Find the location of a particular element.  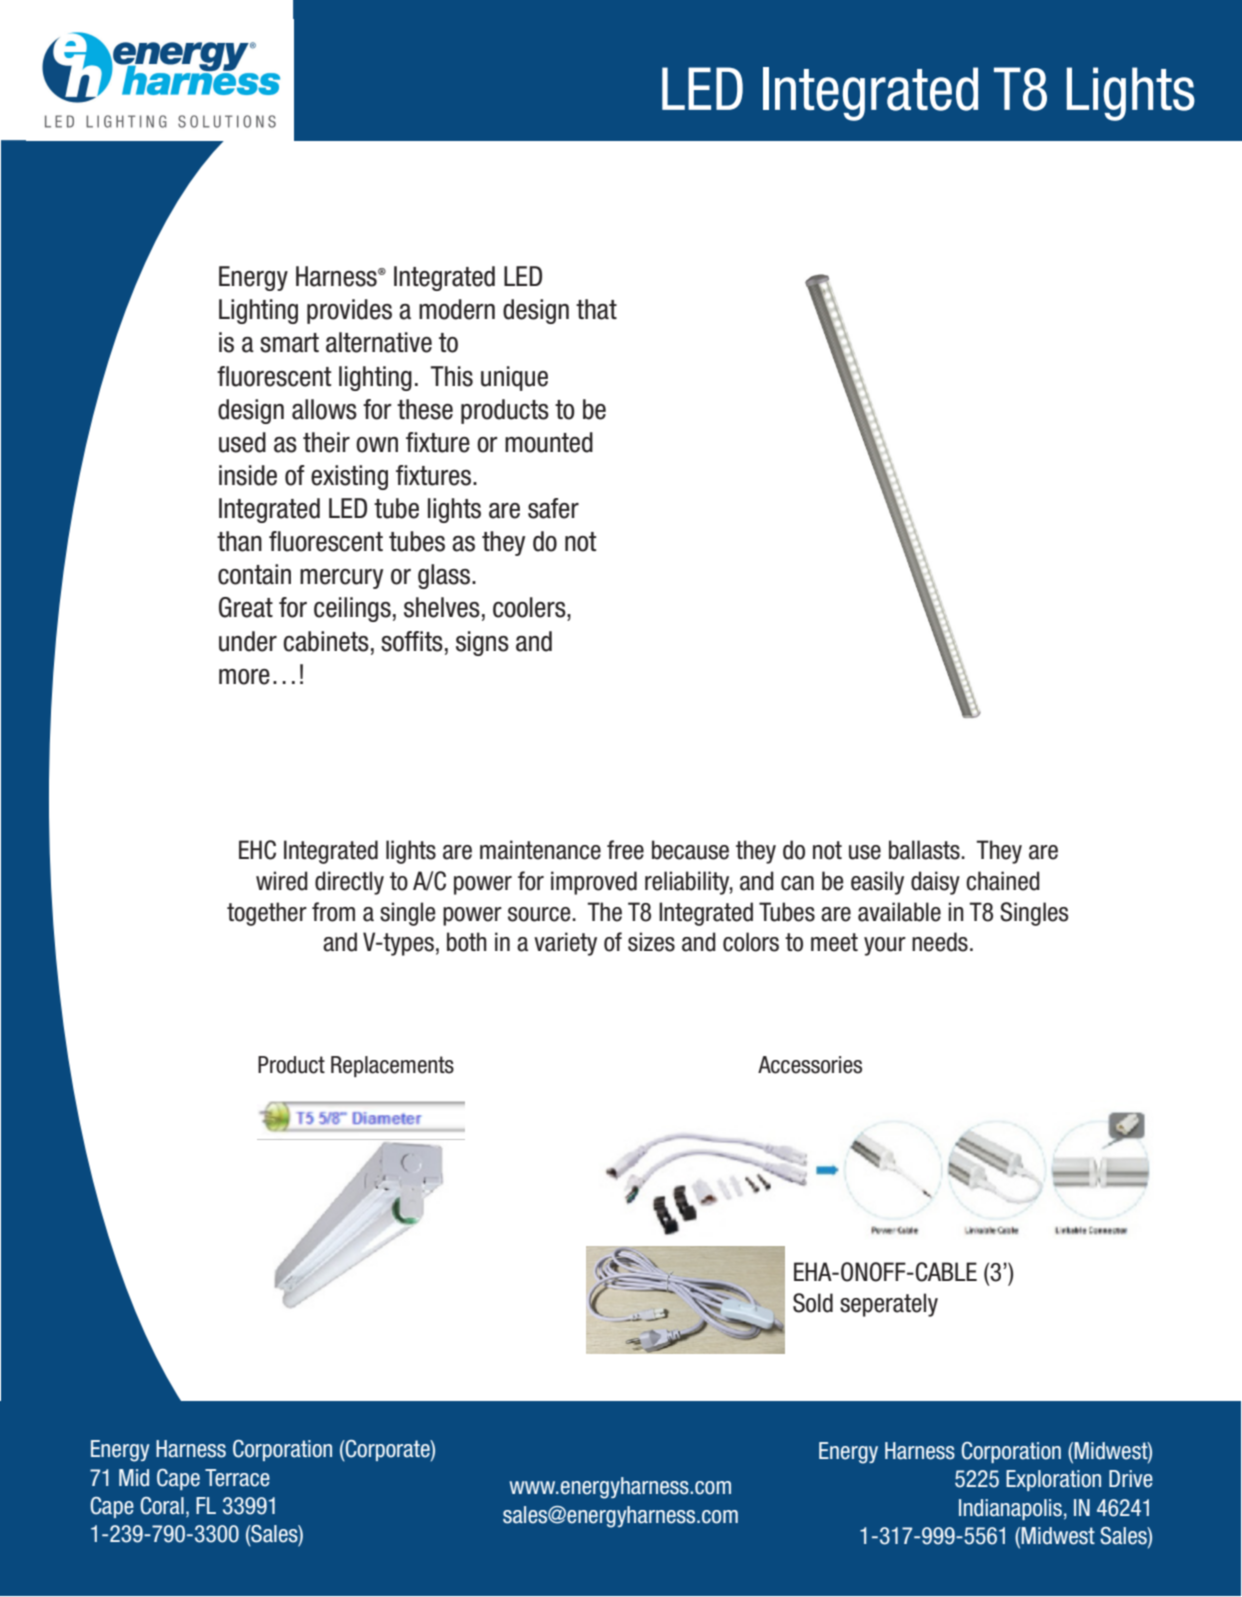

that is located at coordinates (596, 309).
